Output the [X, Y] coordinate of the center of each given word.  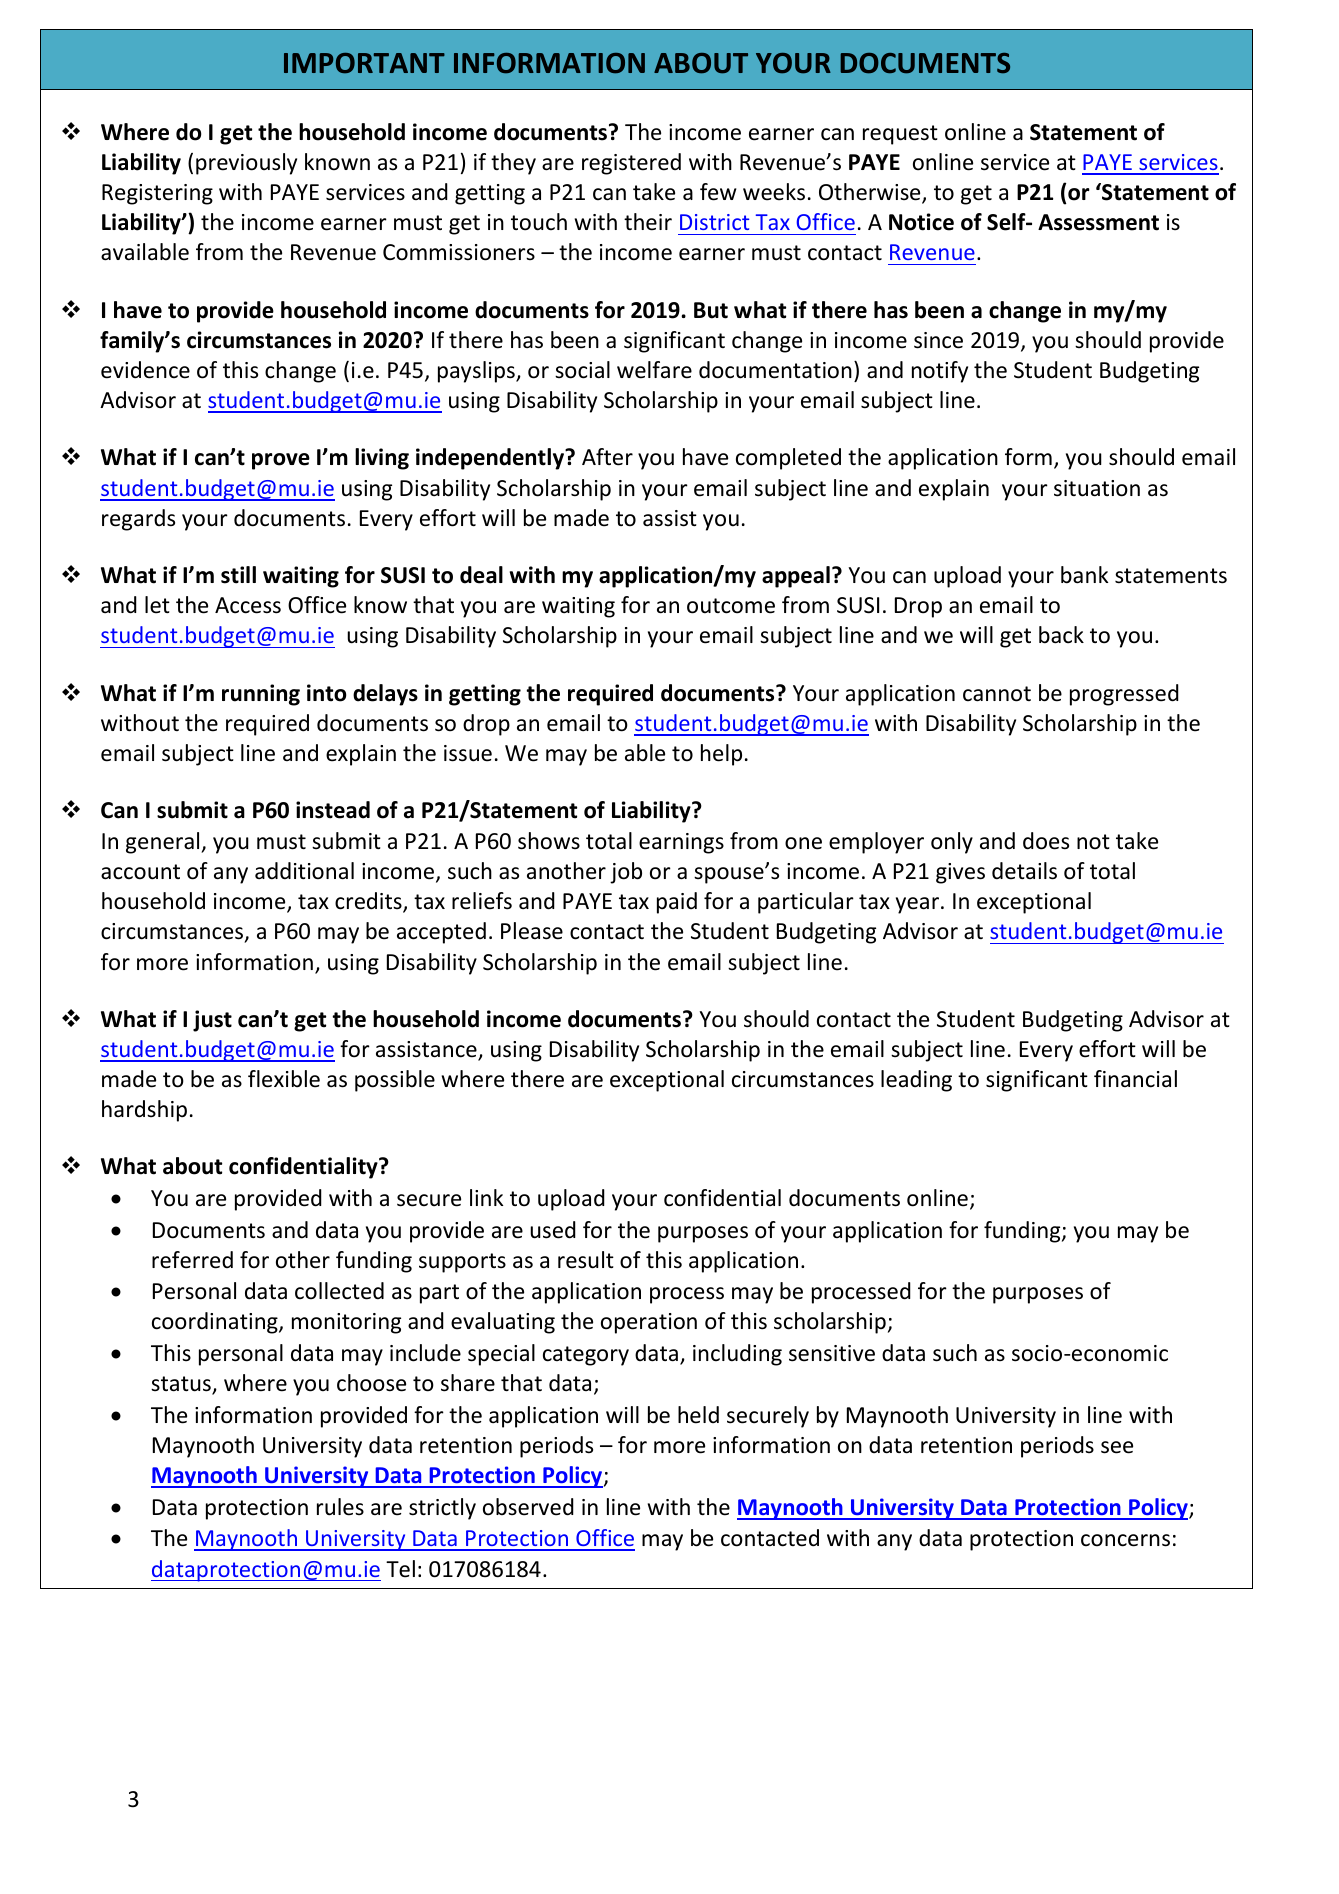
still [238, 575]
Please [532, 931]
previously [246, 164]
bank [1084, 575]
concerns [1125, 1540]
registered [631, 164]
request [900, 135]
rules [340, 1507]
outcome [731, 606]
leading [916, 1081]
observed [528, 1507]
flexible [284, 1079]
